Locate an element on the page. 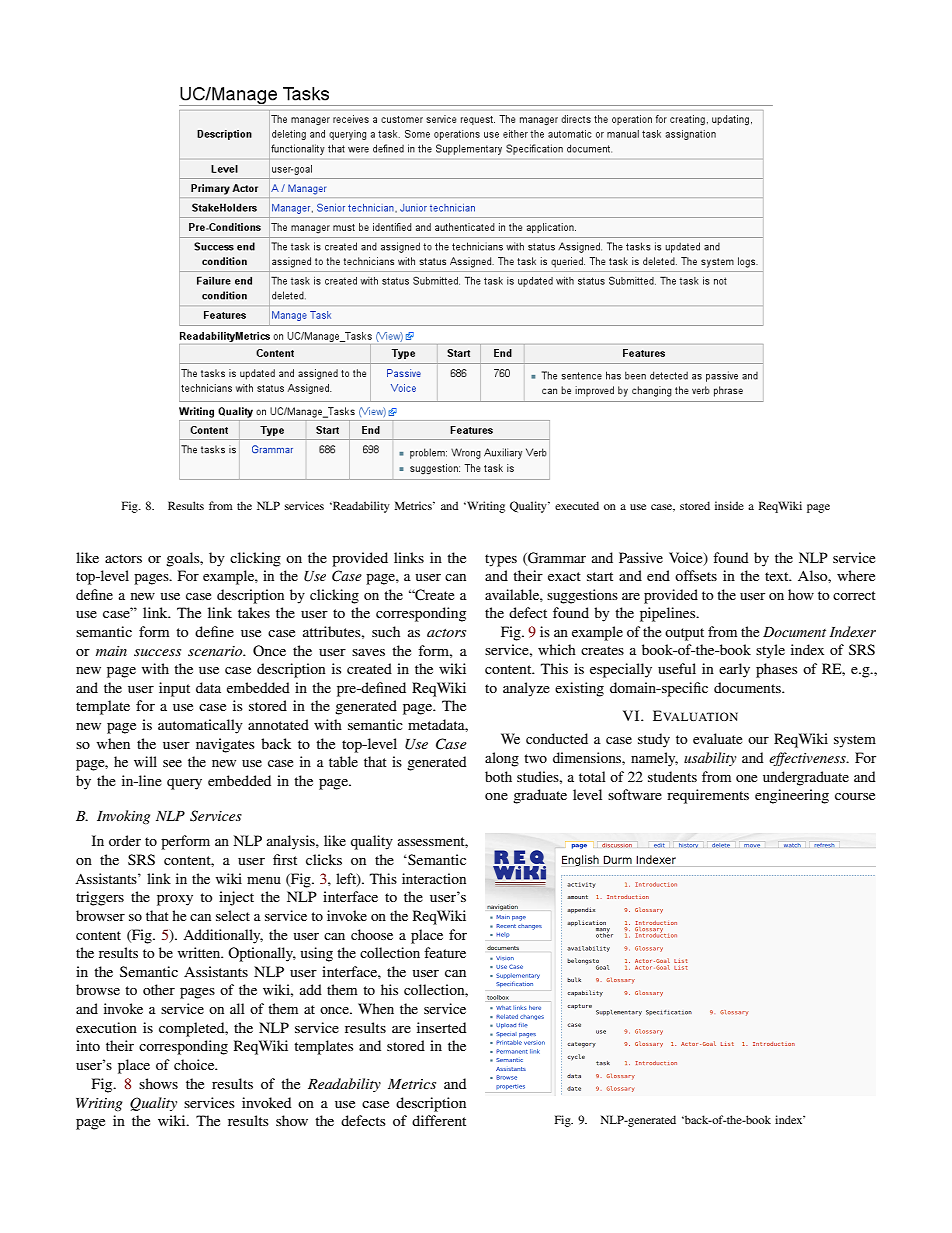 The image size is (952, 1233). see is located at coordinates (172, 763).
